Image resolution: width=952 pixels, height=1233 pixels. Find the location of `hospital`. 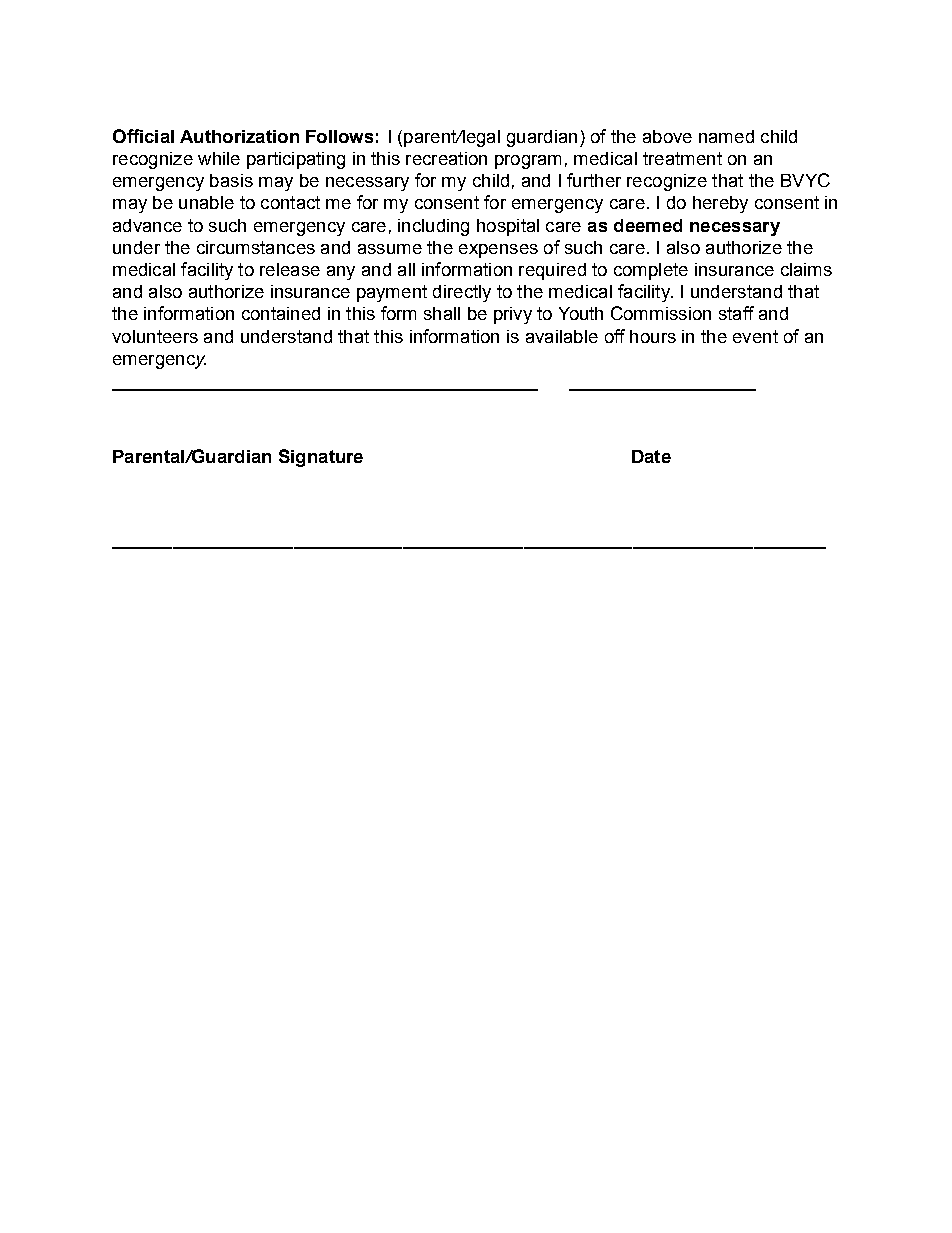

hospital is located at coordinates (508, 227).
